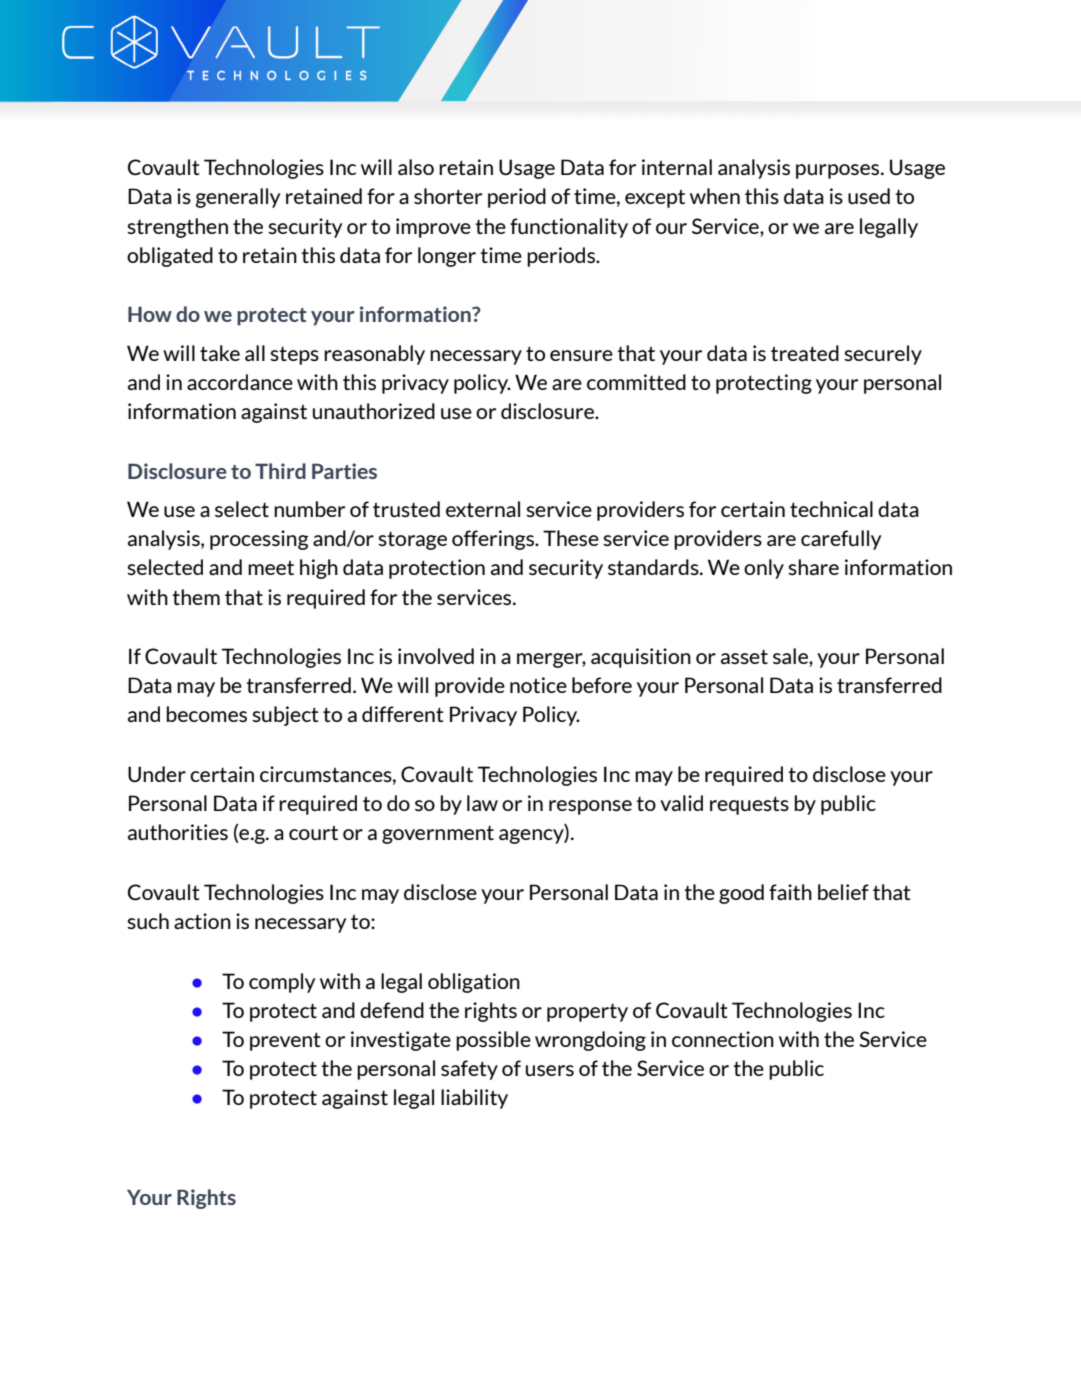  Describe the element at coordinates (550, 1070) in the screenshot. I see `users` at that location.
